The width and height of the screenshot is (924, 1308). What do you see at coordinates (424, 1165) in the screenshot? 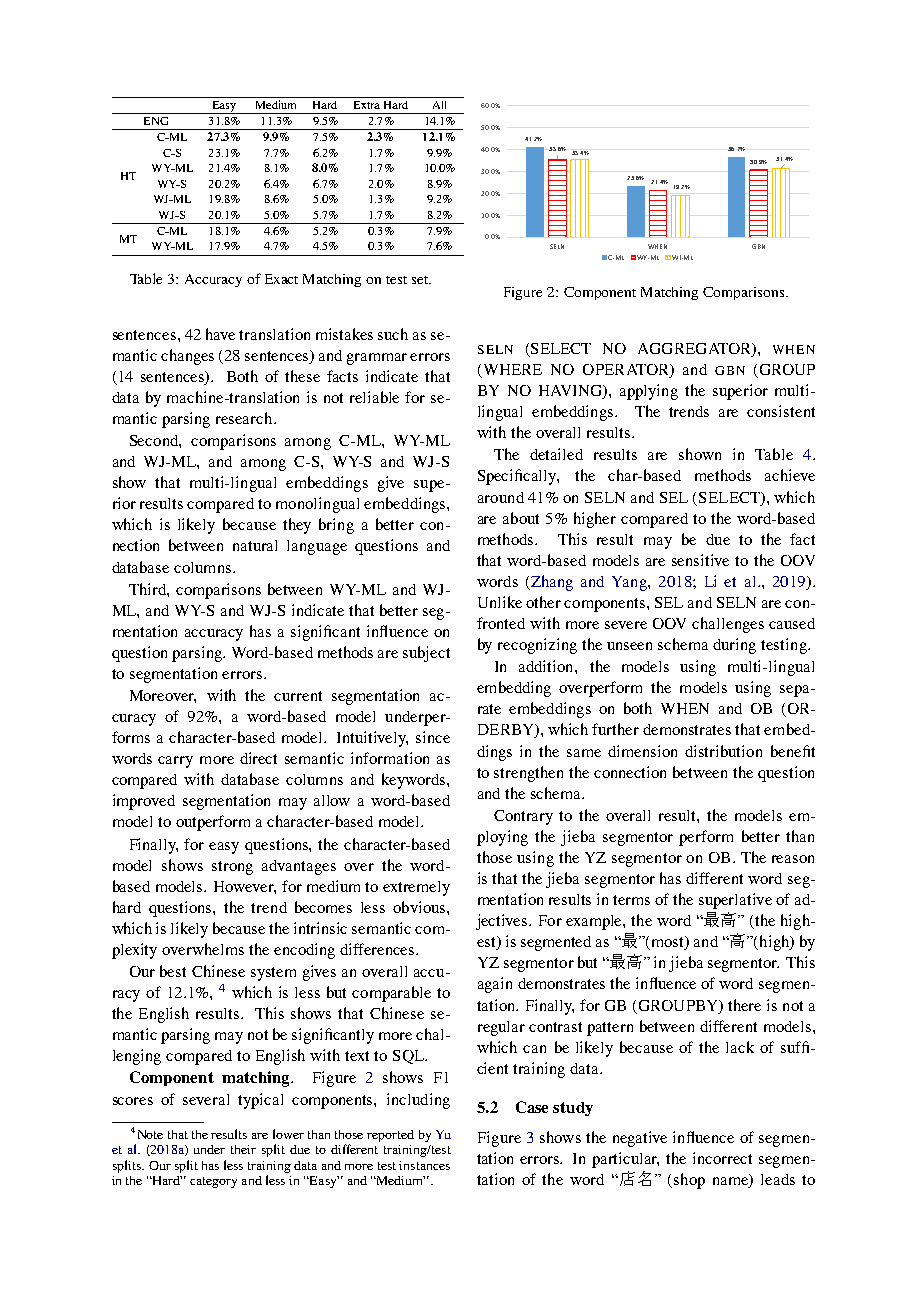
I see `instances` at bounding box center [424, 1165].
